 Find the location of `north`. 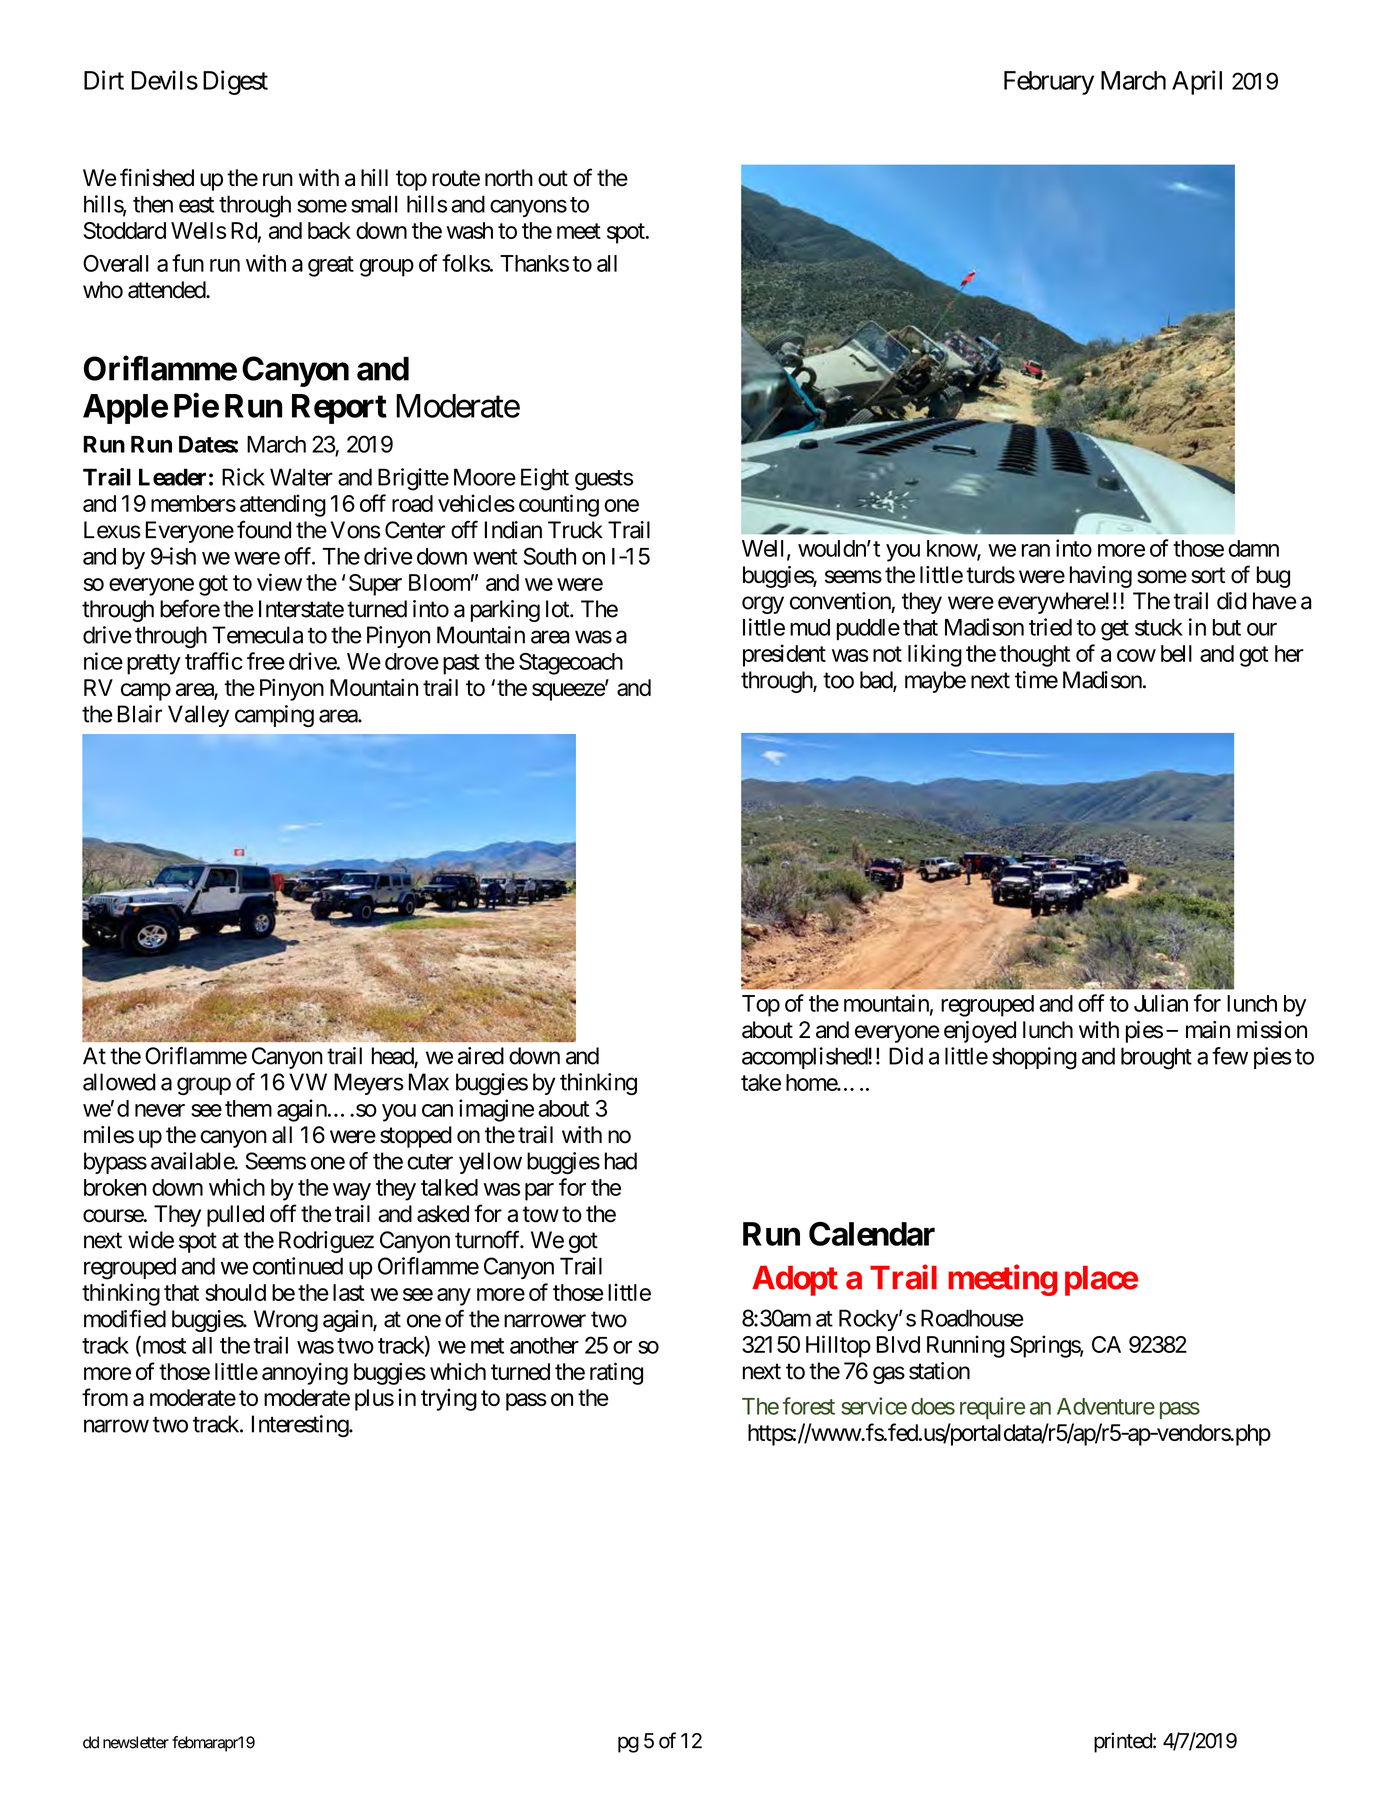

north is located at coordinates (509, 178).
